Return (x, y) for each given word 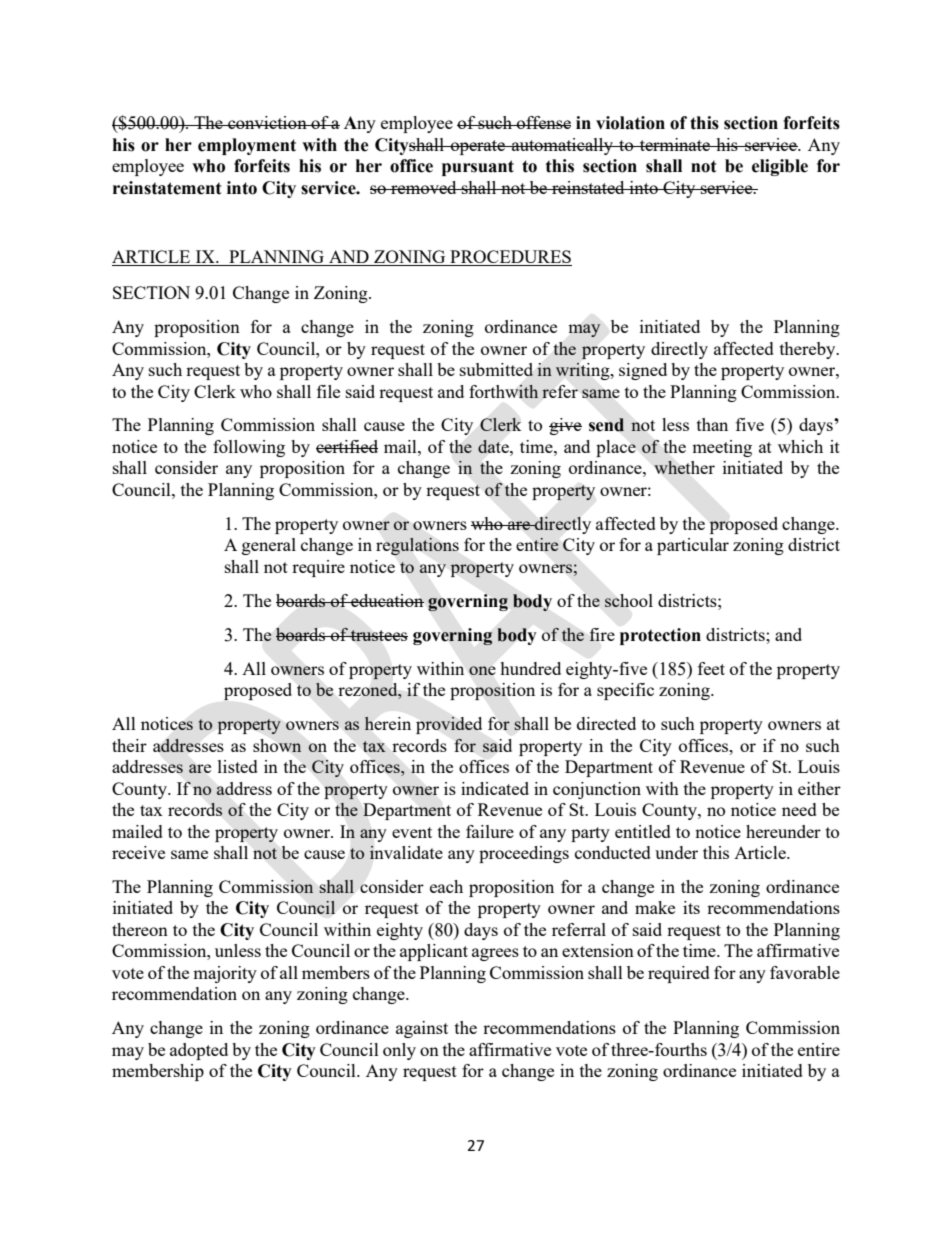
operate (478, 147)
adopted (199, 1051)
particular (693, 546)
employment (247, 146)
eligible (780, 167)
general (269, 546)
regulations (417, 546)
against (422, 1029)
